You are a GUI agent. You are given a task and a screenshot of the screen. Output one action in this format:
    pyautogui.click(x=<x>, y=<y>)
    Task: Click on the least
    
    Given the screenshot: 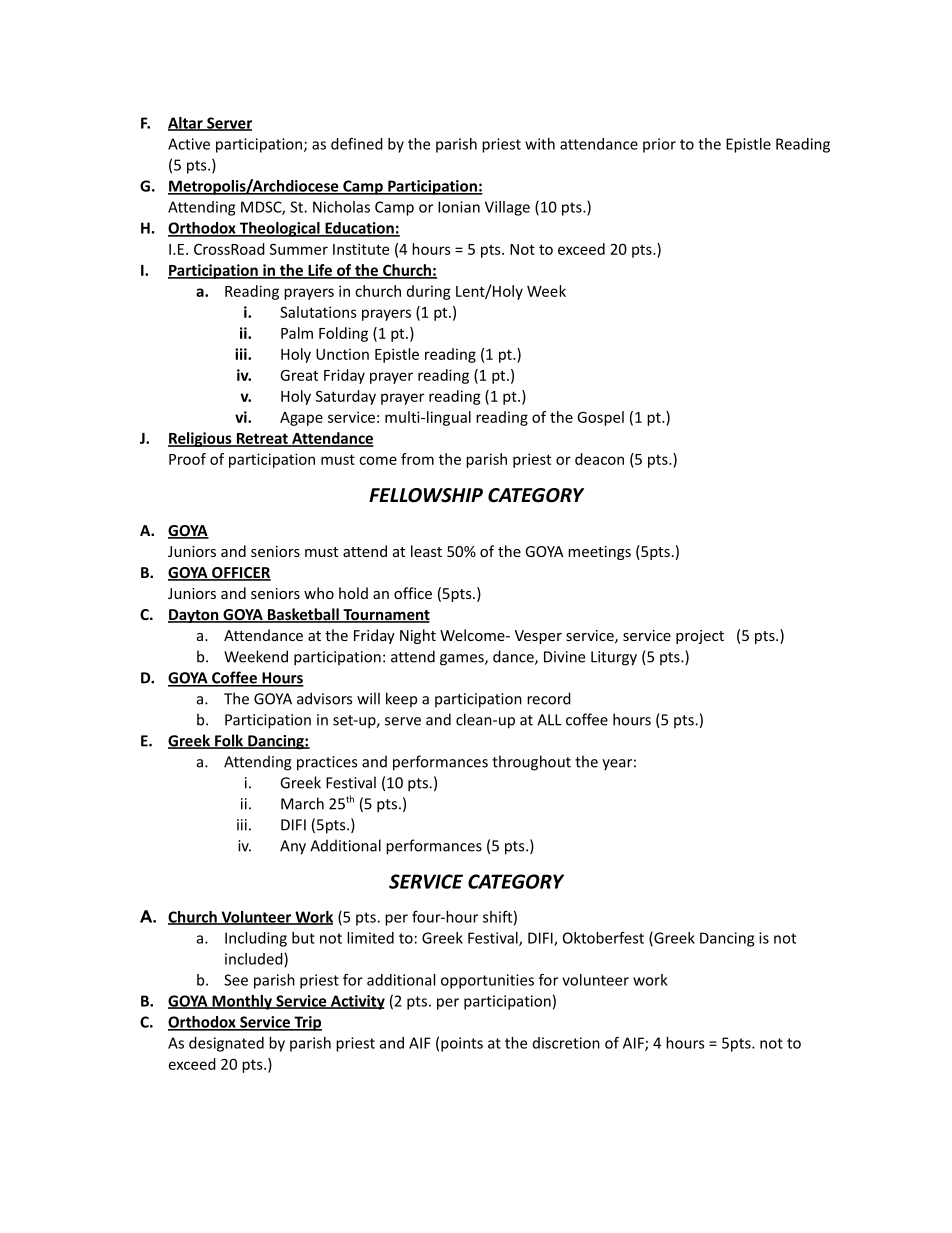 What is the action you would take?
    pyautogui.click(x=426, y=551)
